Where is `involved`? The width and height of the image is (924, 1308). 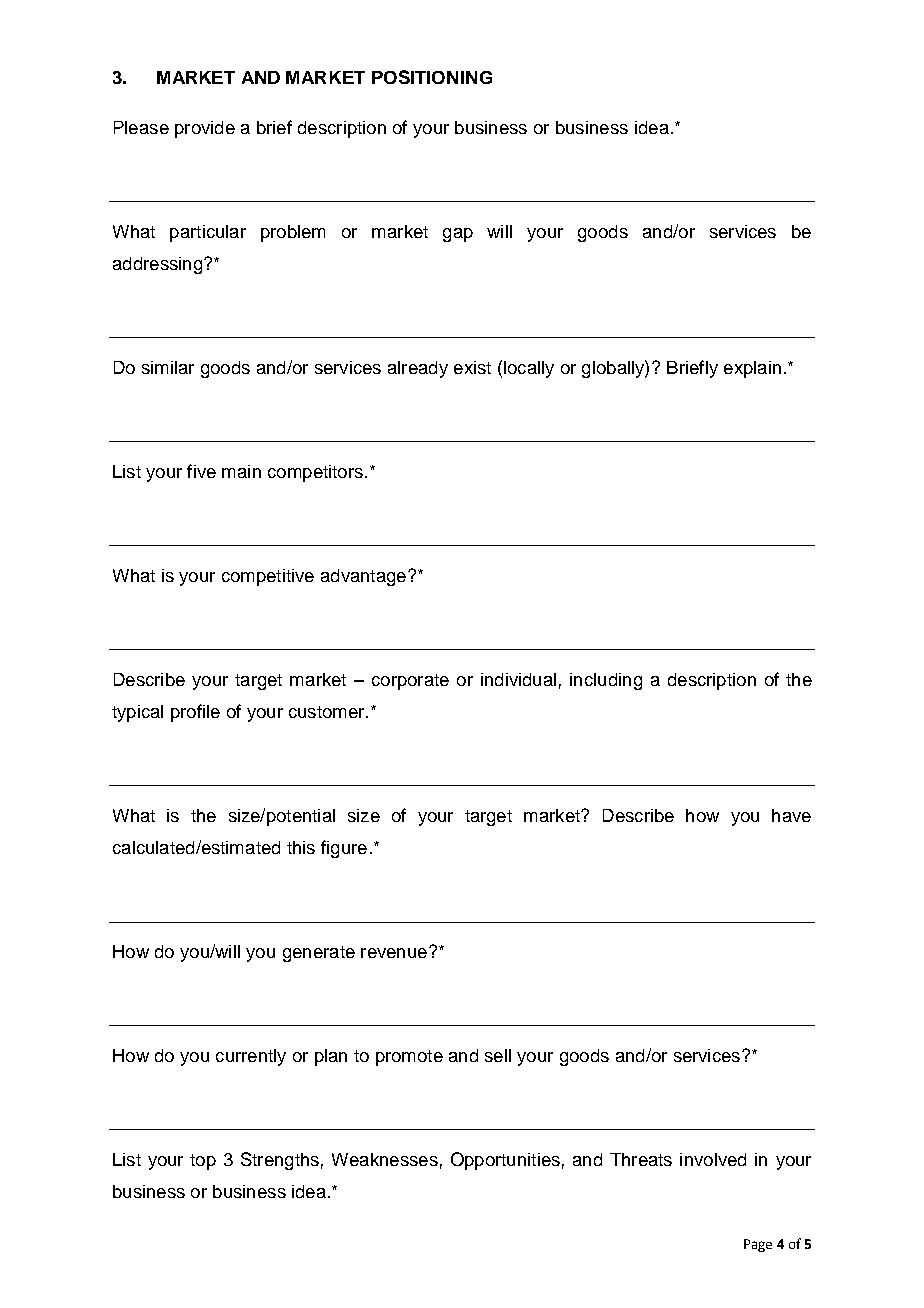
involved is located at coordinates (713, 1159).
